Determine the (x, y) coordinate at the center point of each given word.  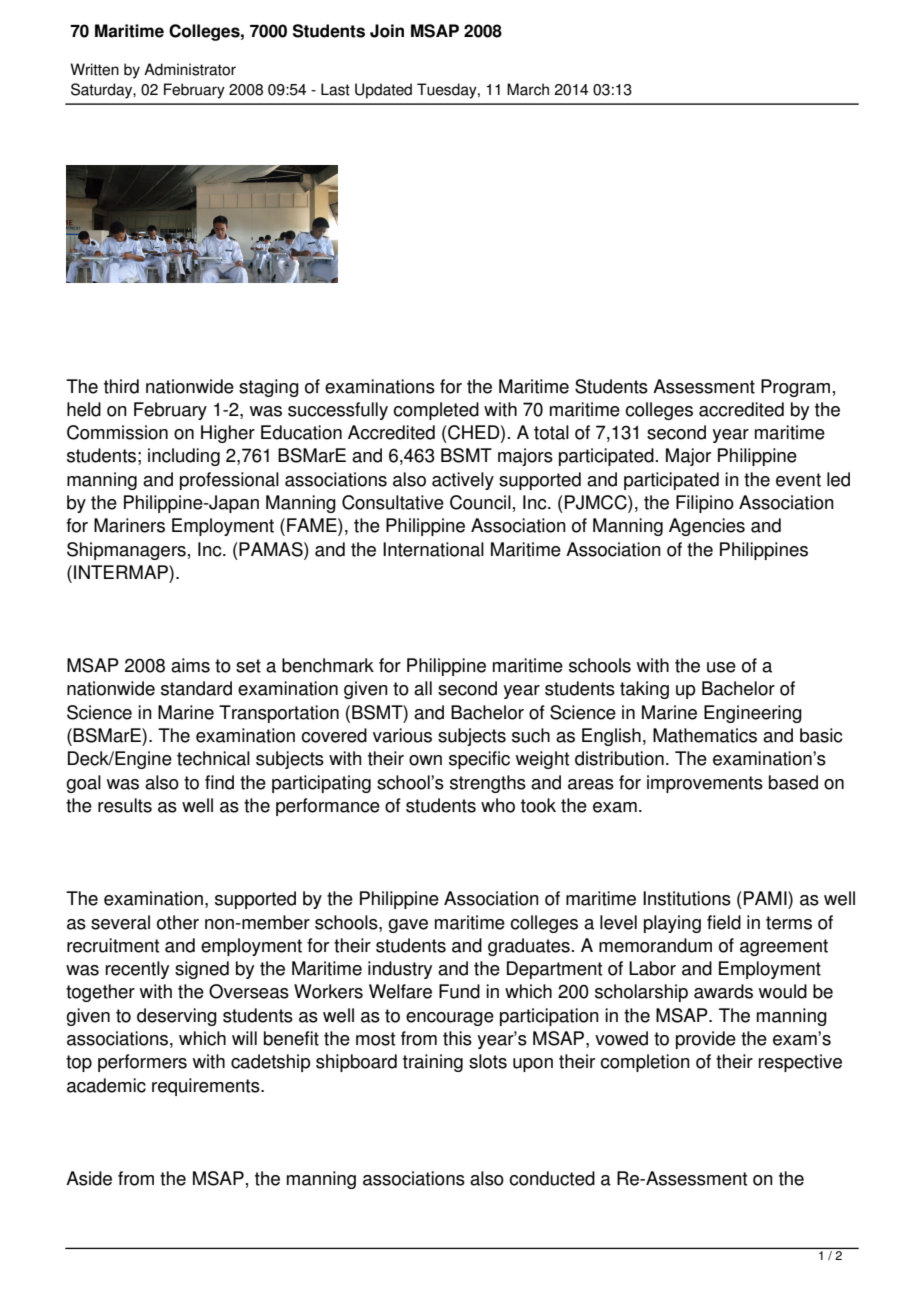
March (528, 89)
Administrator (190, 69)
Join (387, 31)
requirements (207, 1087)
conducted (552, 1178)
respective (800, 1063)
